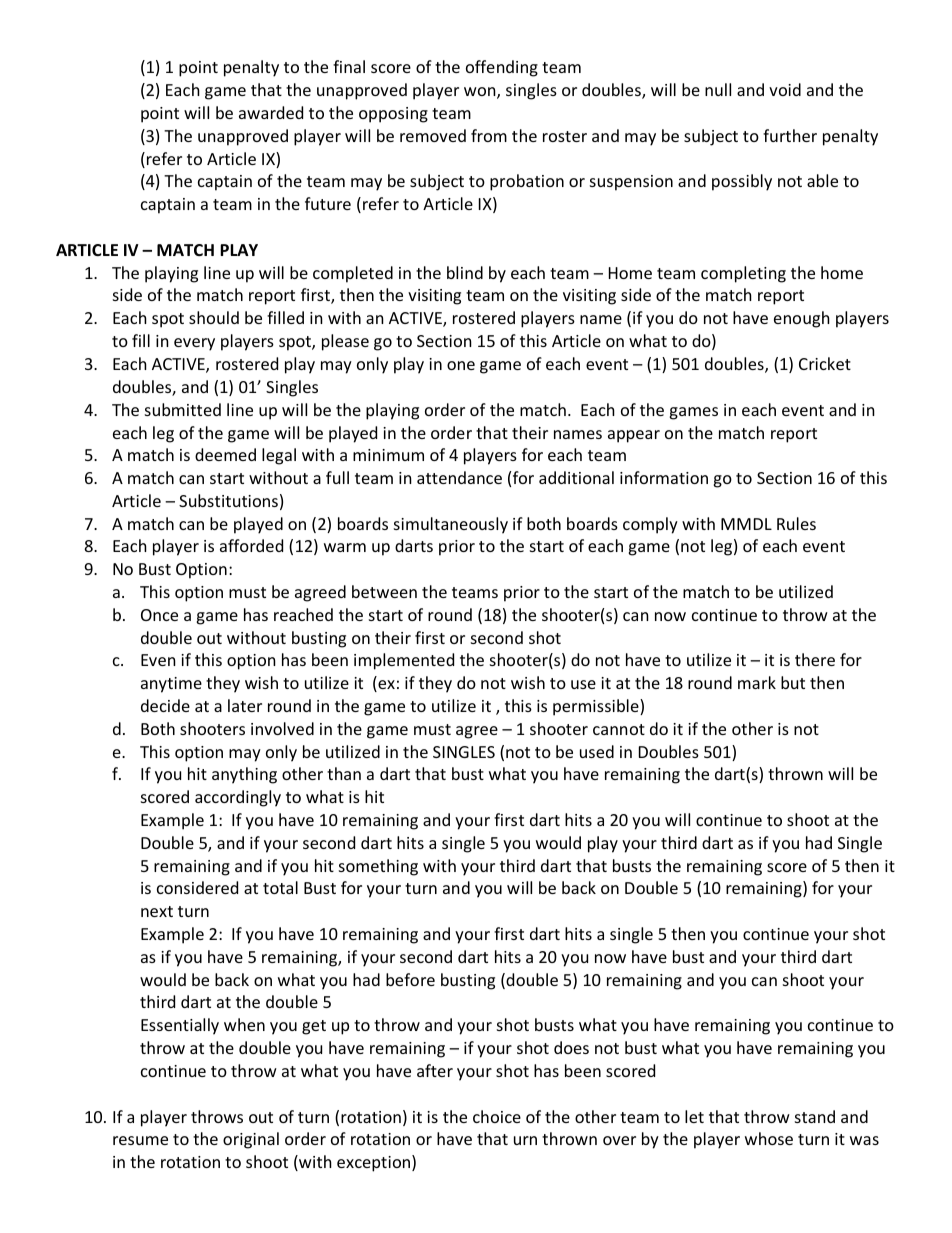 Image resolution: width=952 pixels, height=1233 pixels. I want to click on original, so click(251, 1140).
